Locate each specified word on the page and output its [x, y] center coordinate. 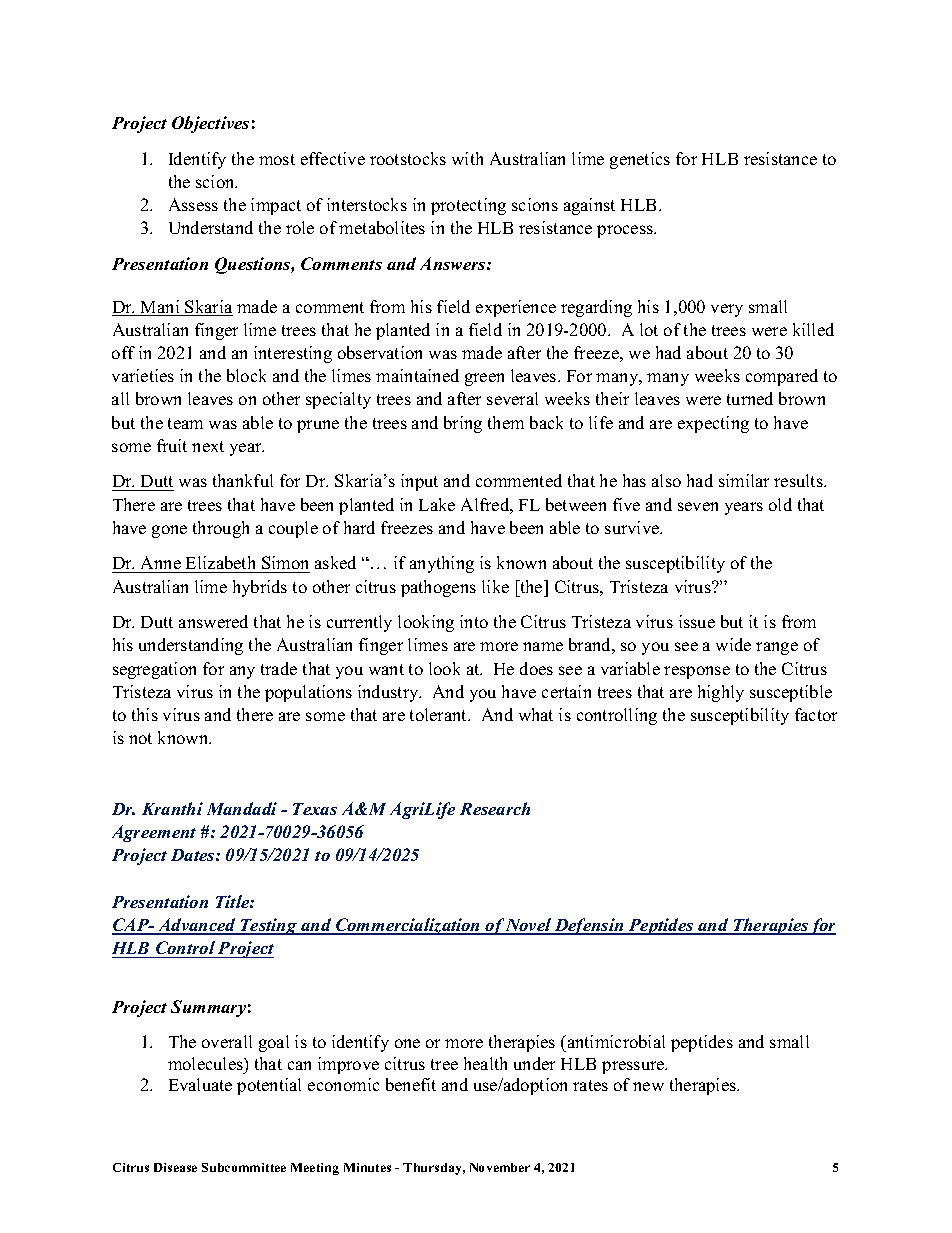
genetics [640, 160]
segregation [154, 670]
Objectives [210, 124]
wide [733, 644]
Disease [175, 1167]
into [474, 621]
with [467, 158]
